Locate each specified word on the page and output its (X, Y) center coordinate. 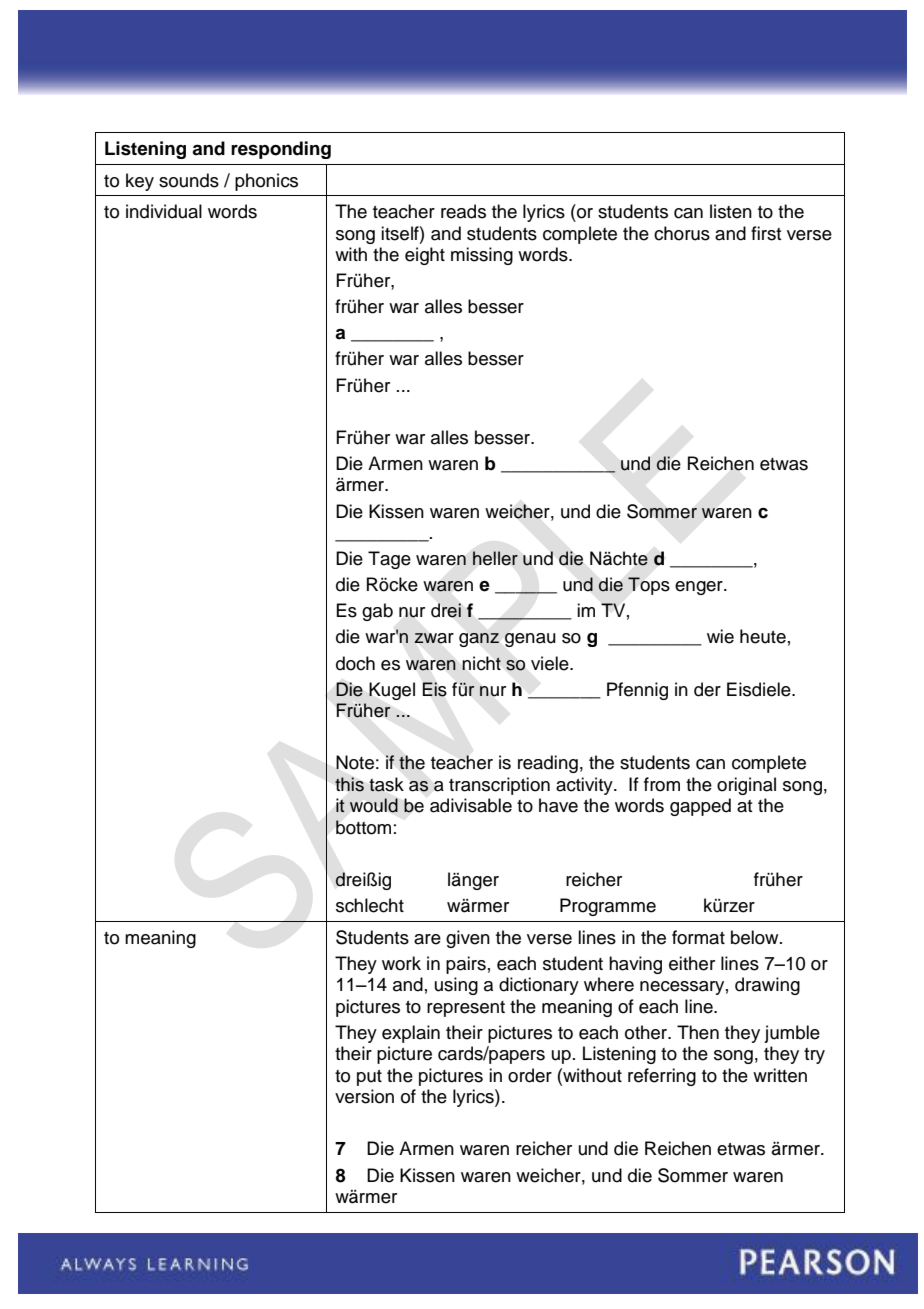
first (766, 233)
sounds (189, 180)
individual (164, 211)
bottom (363, 827)
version (364, 1096)
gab (377, 612)
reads (463, 211)
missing (482, 256)
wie (720, 636)
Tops (649, 586)
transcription (499, 786)
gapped (700, 807)
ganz (479, 640)
